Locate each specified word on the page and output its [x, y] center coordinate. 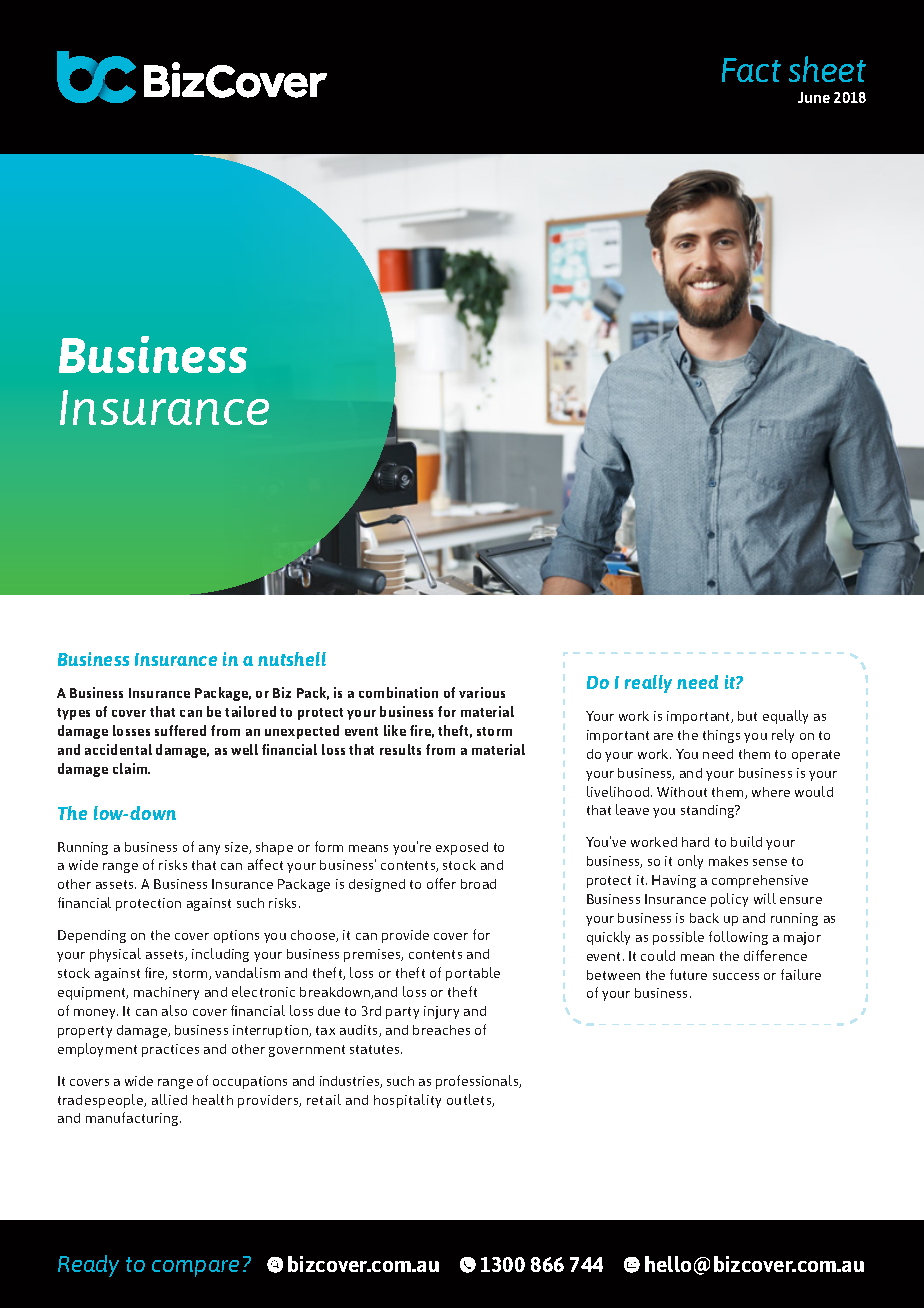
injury [441, 1012]
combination [398, 692]
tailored [250, 711]
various [482, 692]
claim [131, 768]
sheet [827, 69]
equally [785, 717]
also [174, 1010]
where [771, 792]
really [648, 684]
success [736, 976]
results [400, 749]
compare [195, 1268]
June [814, 97]
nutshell [292, 659]
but [747, 716]
